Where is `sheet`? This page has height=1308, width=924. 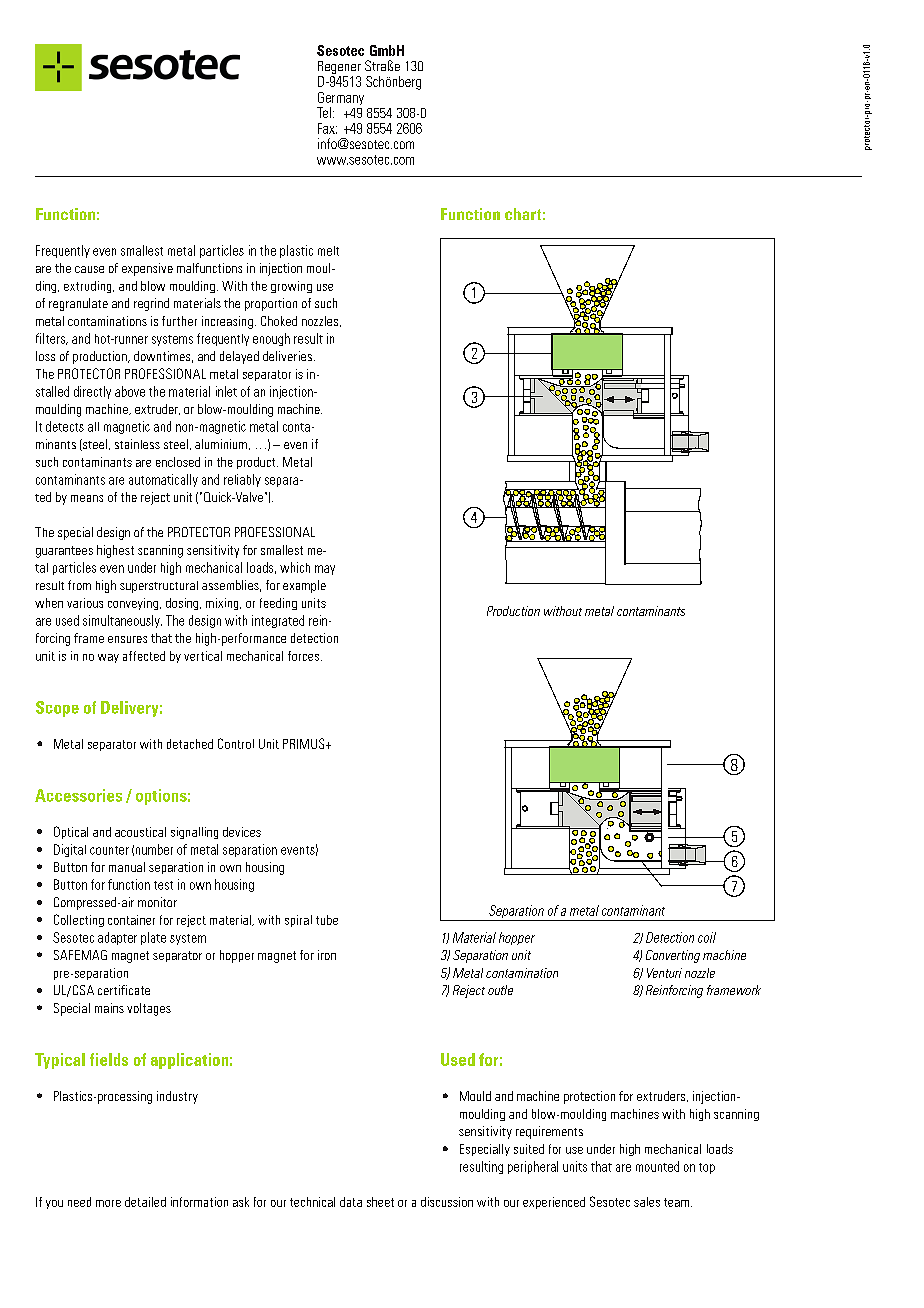 sheet is located at coordinates (380, 1202).
